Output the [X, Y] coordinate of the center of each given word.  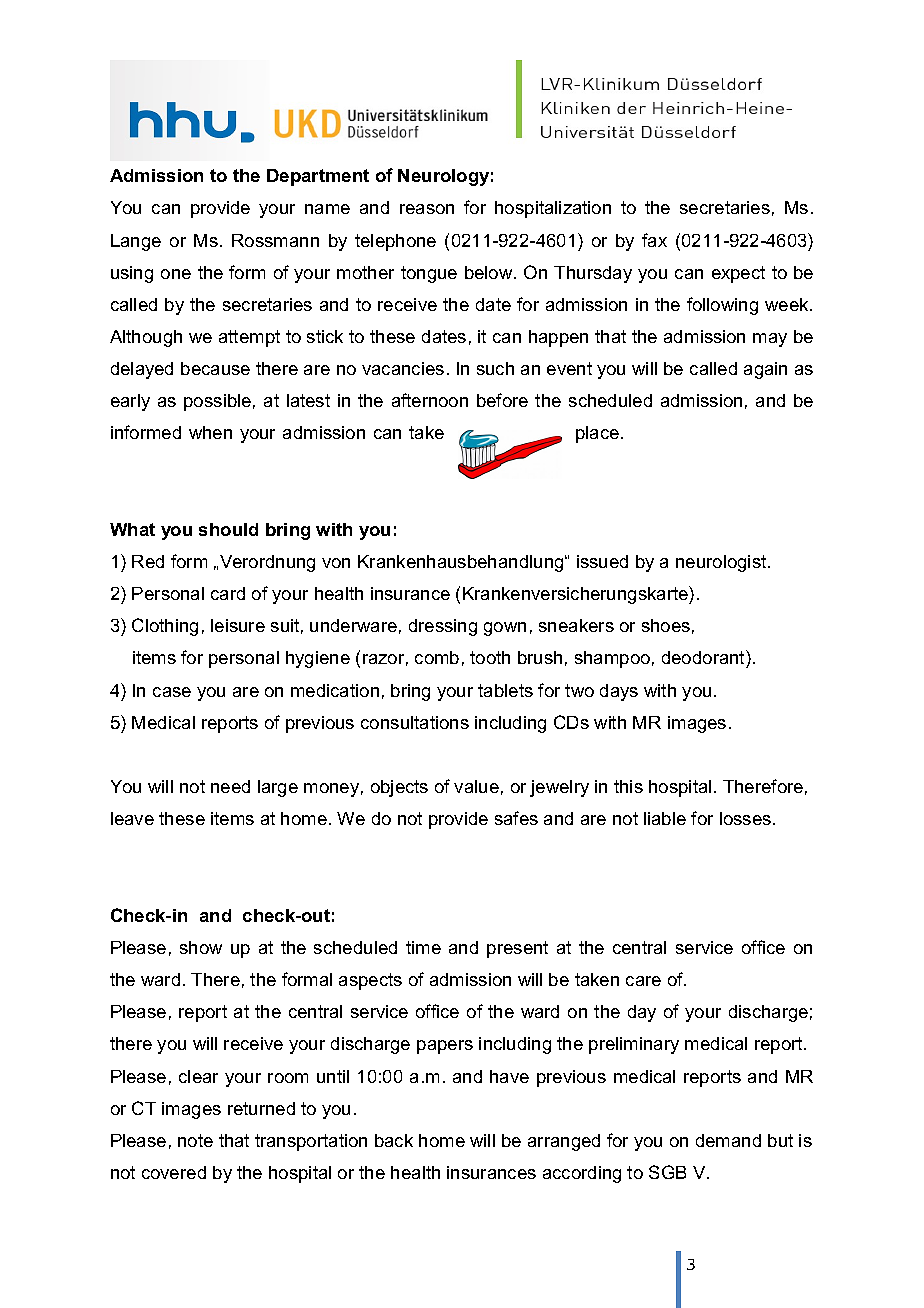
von [336, 563]
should [228, 529]
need [230, 786]
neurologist [722, 563]
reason [427, 209]
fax [654, 240]
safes [516, 818]
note [195, 1140]
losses [747, 818]
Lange [136, 242]
